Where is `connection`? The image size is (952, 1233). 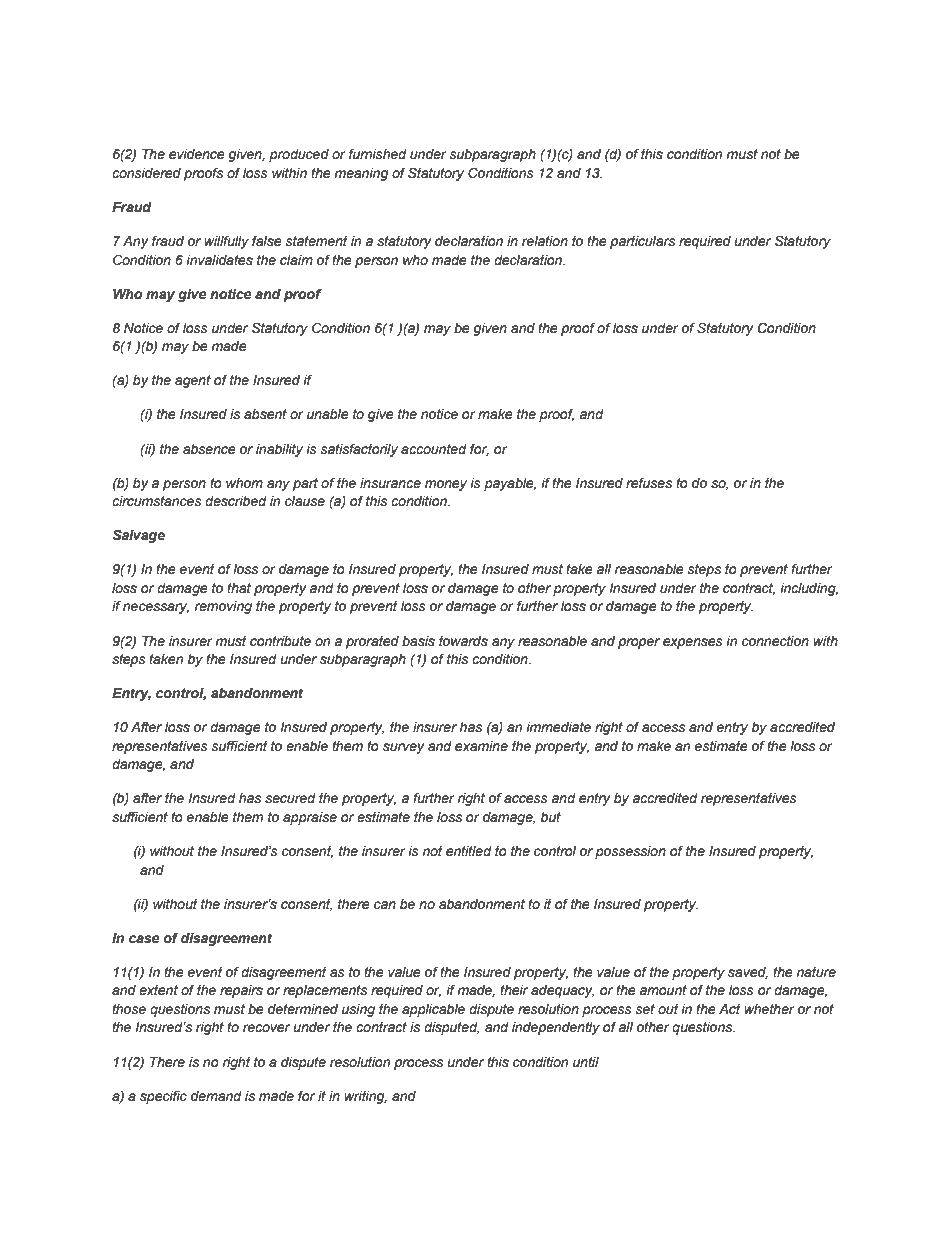 connection is located at coordinates (775, 641).
